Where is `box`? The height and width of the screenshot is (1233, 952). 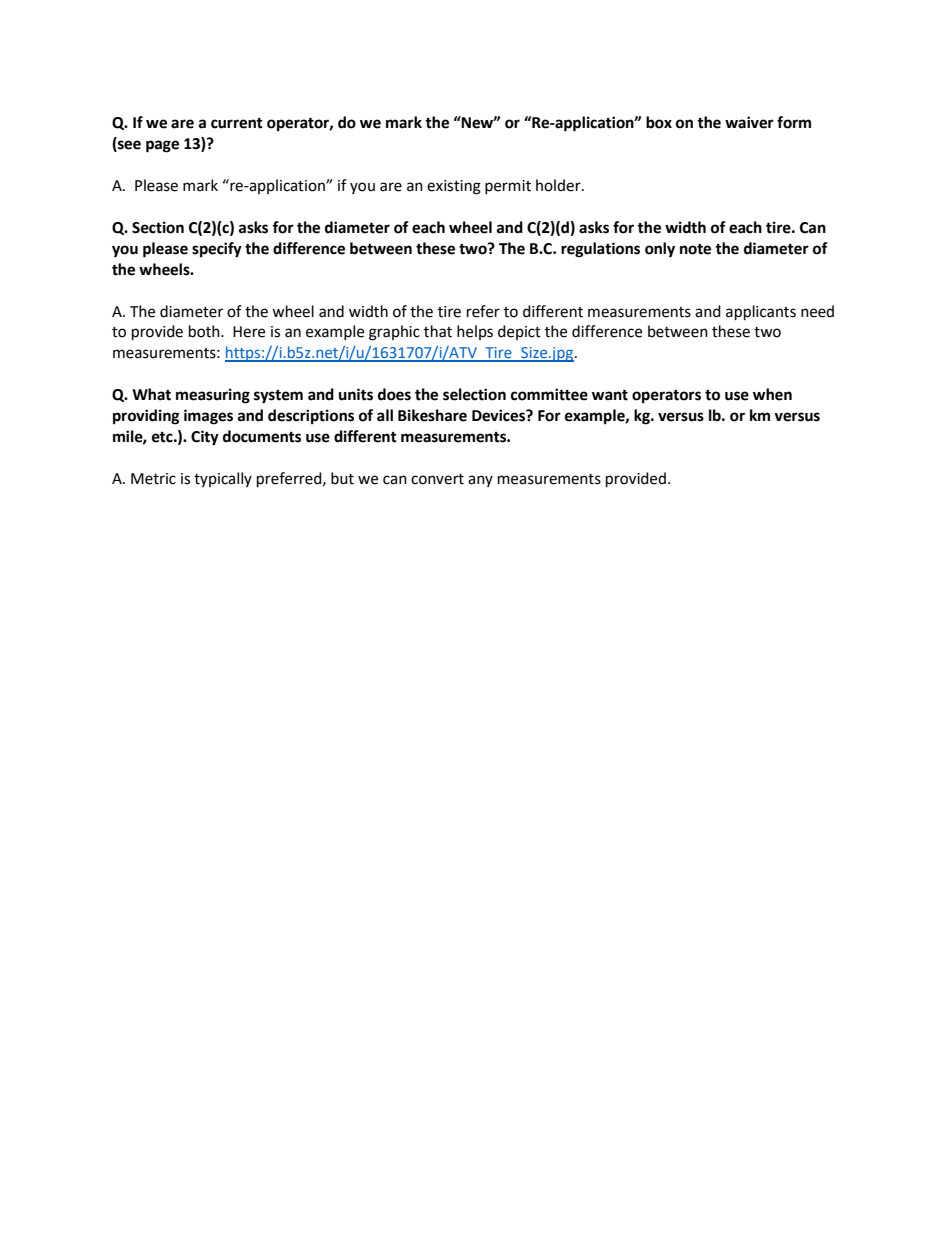 box is located at coordinates (659, 122).
